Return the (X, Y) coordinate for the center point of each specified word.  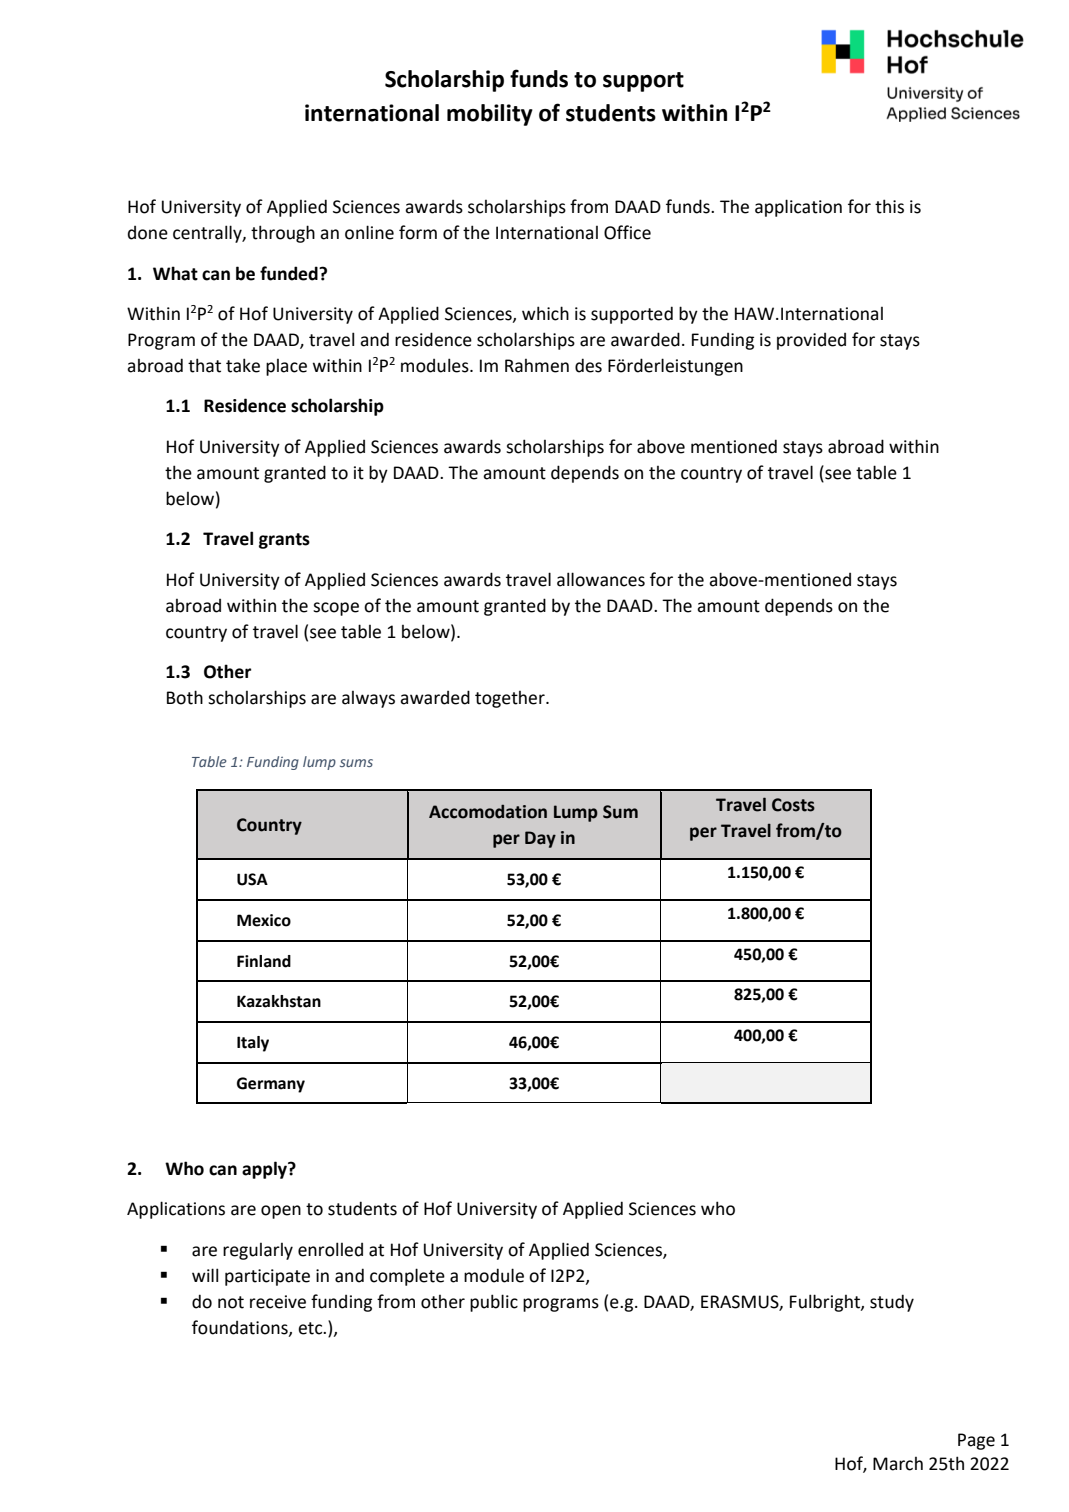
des (588, 365)
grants (284, 541)
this (889, 206)
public (494, 1303)
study (892, 1303)
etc (311, 1328)
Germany (271, 1085)
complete (407, 1277)
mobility (490, 115)
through (283, 234)
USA (252, 879)
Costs (793, 805)
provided (811, 341)
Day (540, 839)
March (898, 1464)
